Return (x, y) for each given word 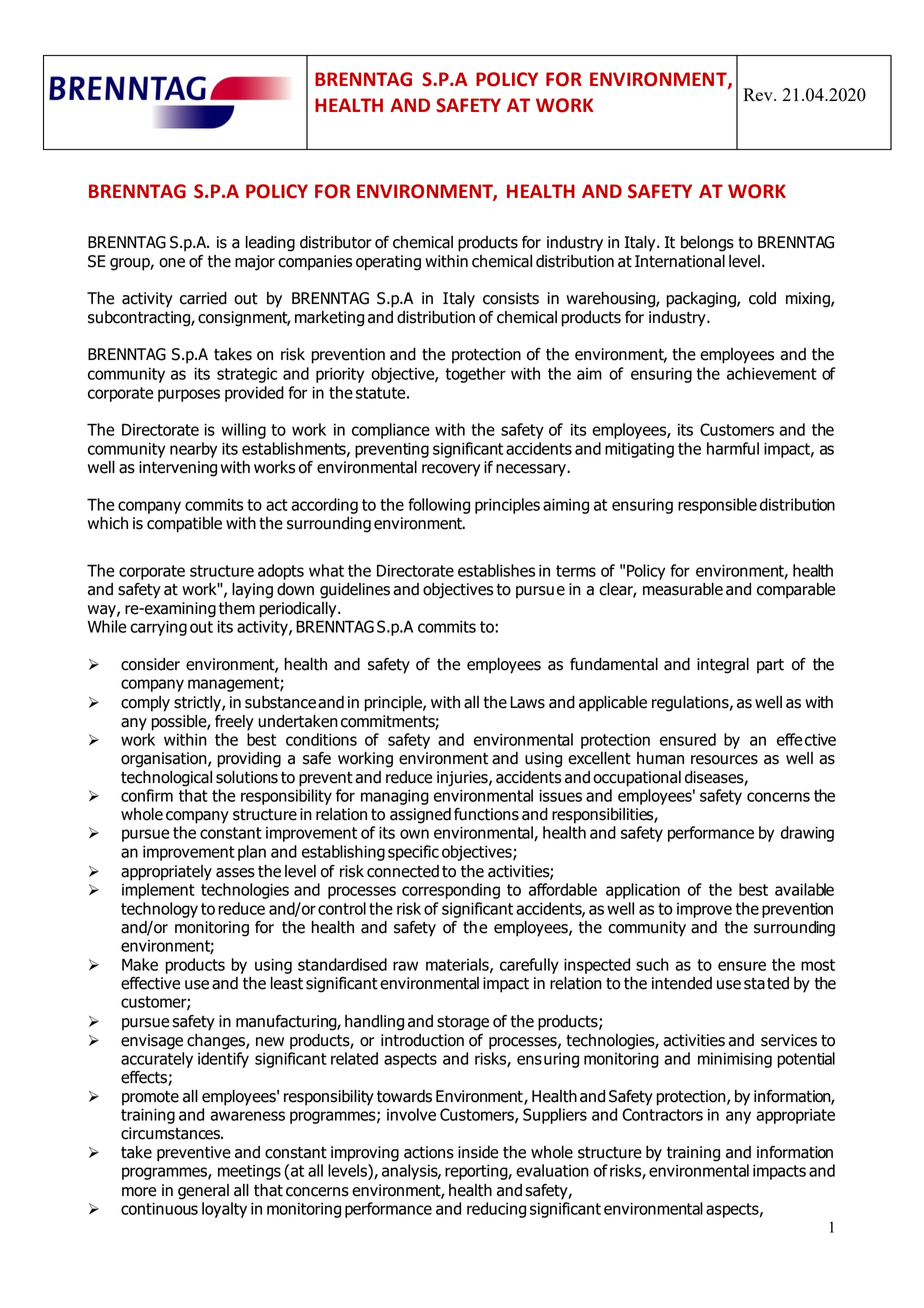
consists (511, 298)
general (203, 1192)
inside (478, 1152)
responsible (717, 506)
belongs (707, 244)
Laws (527, 702)
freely (234, 723)
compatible (184, 525)
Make (140, 964)
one (172, 263)
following (439, 506)
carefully (529, 966)
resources (724, 760)
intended (682, 983)
